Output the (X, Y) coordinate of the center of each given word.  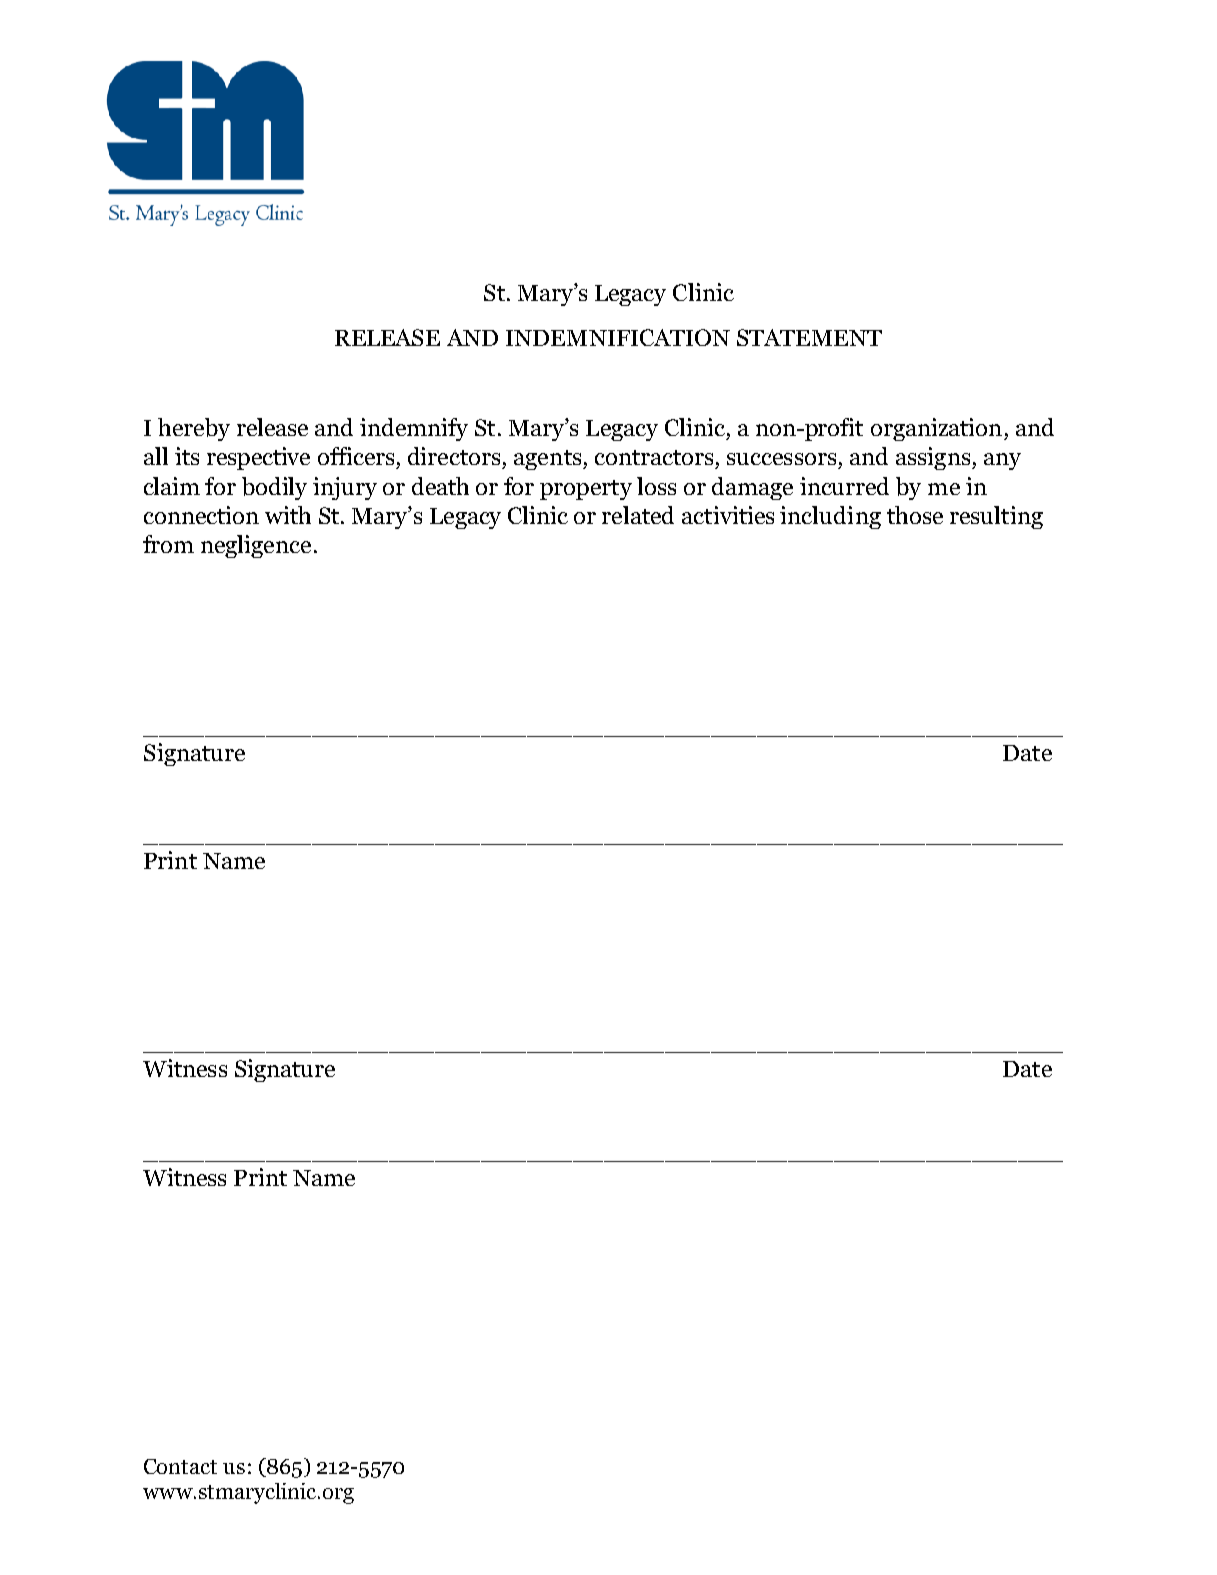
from (168, 544)
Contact (180, 1466)
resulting (996, 517)
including (830, 517)
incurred (844, 486)
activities (728, 515)
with (288, 515)
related (638, 515)
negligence (256, 546)
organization (936, 429)
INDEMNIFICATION (618, 337)
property (586, 490)
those (915, 515)
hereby (194, 429)
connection (201, 515)
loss (656, 486)
